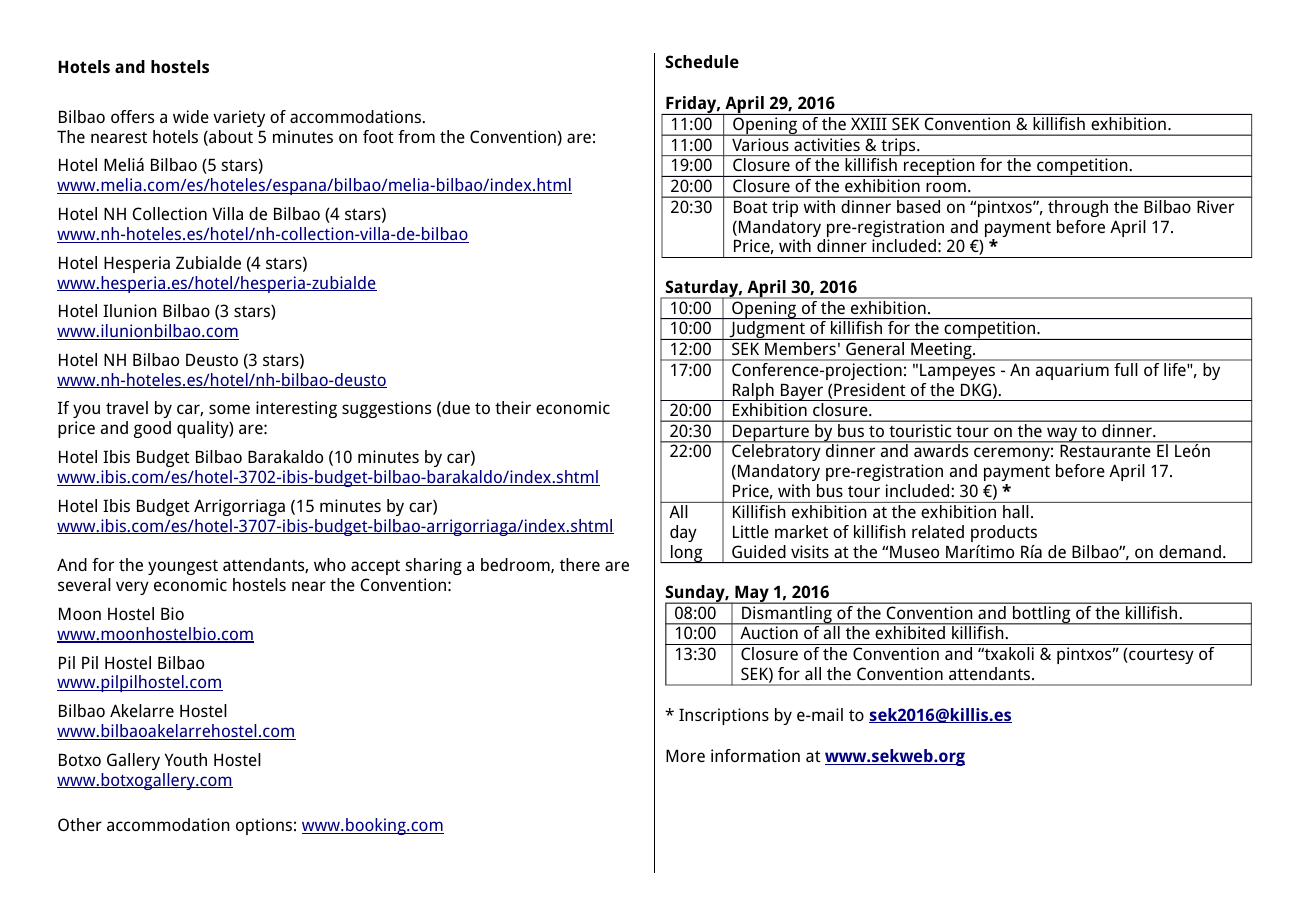 The image size is (1308, 924). I want to click on XXIII, so click(868, 124).
